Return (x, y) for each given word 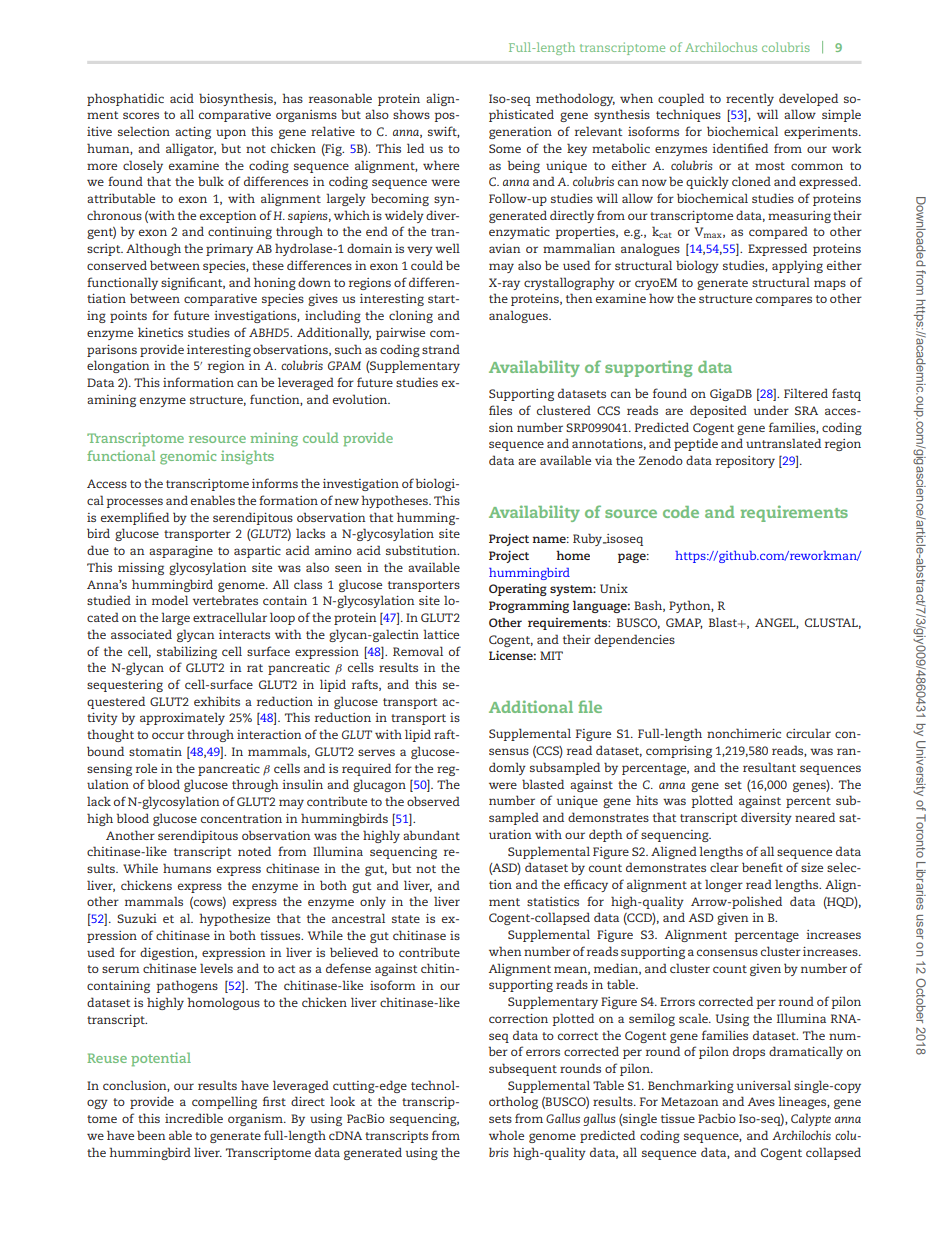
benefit (762, 867)
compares (784, 301)
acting (193, 133)
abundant (431, 835)
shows (411, 114)
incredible (194, 1118)
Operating (518, 590)
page (633, 558)
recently (750, 99)
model (170, 600)
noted (254, 851)
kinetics (160, 332)
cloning (411, 316)
